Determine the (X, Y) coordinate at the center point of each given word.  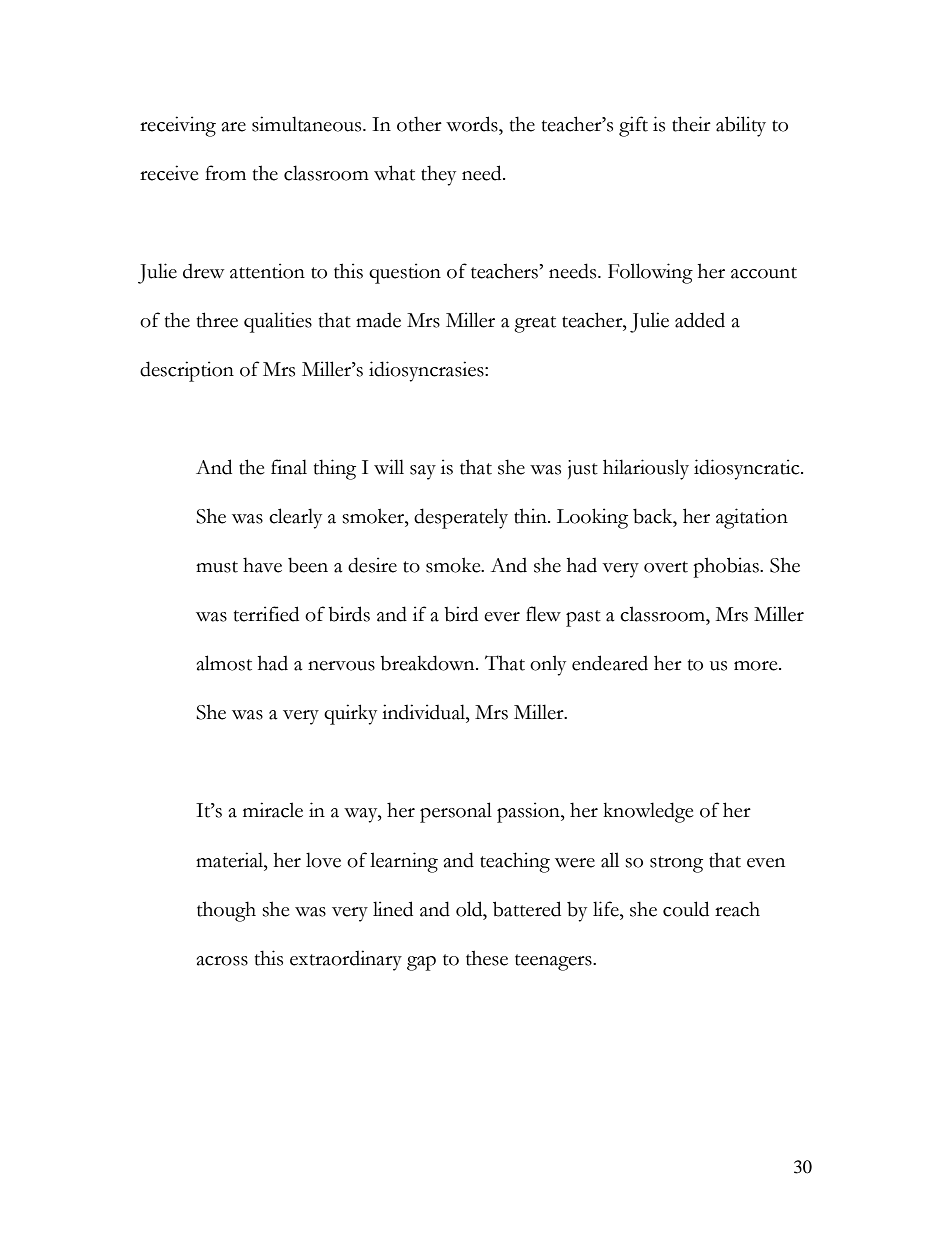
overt (666, 567)
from (225, 173)
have (262, 565)
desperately (461, 518)
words (473, 124)
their (691, 124)
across (222, 961)
